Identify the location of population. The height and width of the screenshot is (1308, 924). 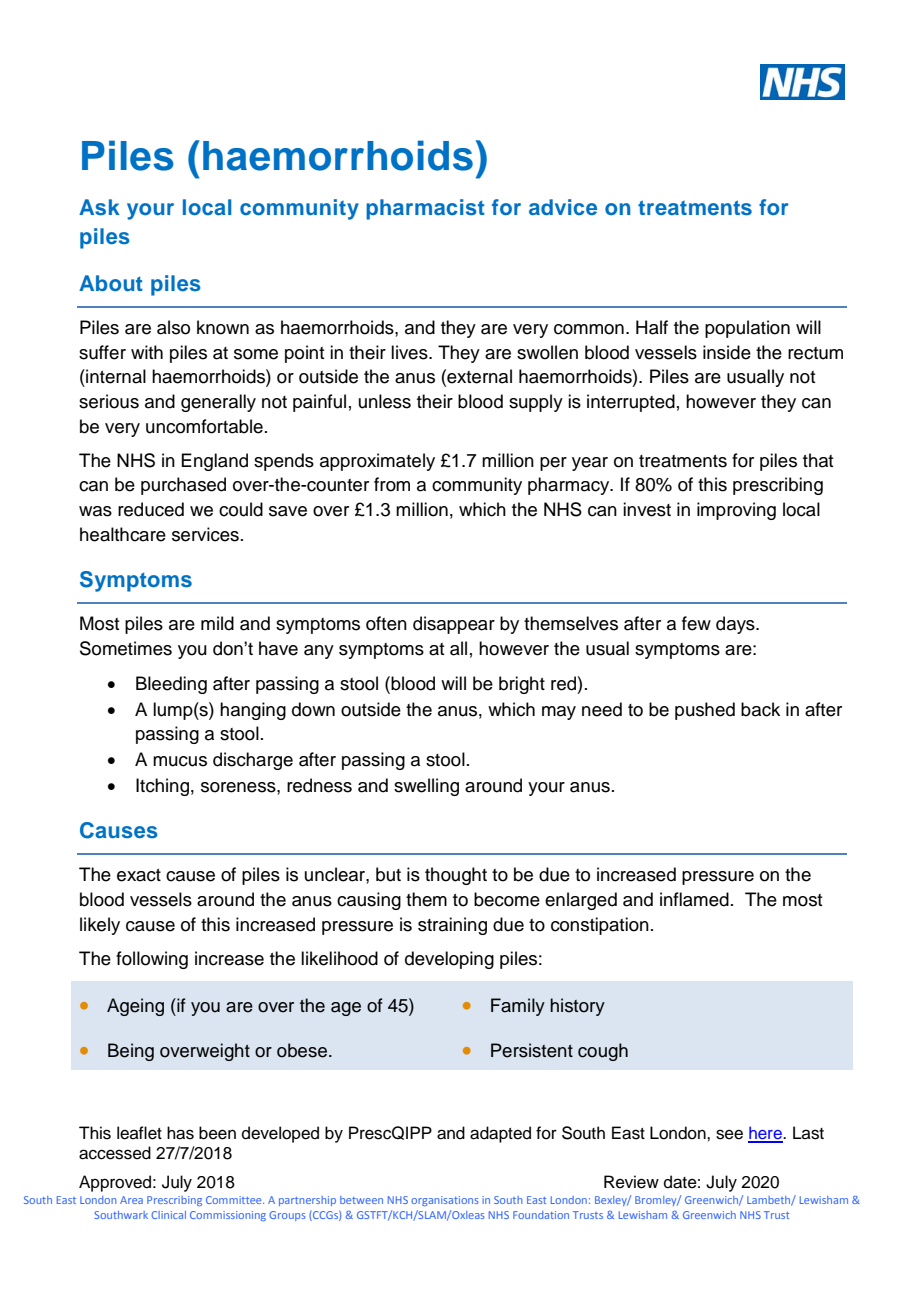
(747, 329).
